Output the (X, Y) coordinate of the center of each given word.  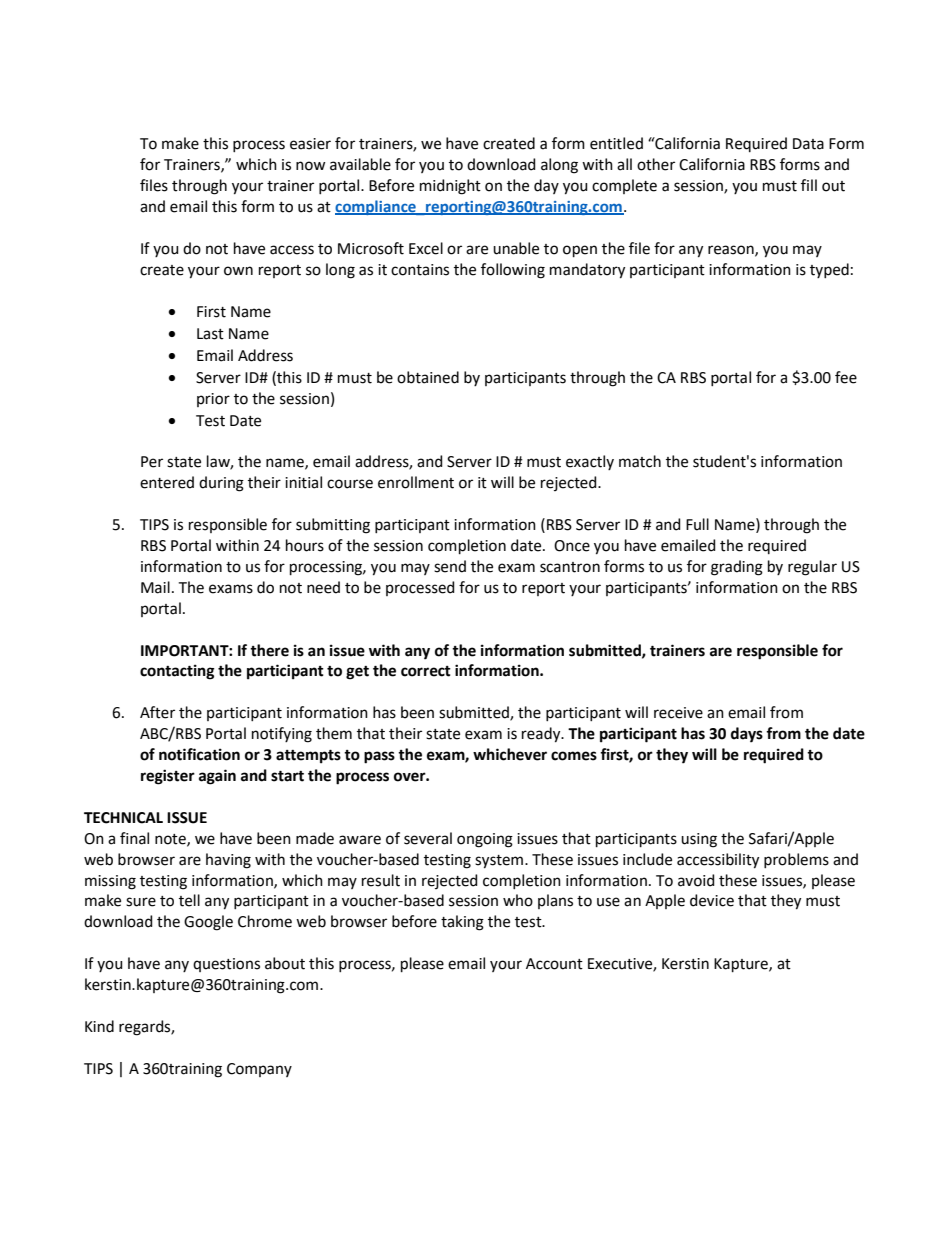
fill (809, 185)
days (747, 735)
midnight (450, 187)
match (640, 461)
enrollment (416, 482)
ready (542, 735)
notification (199, 754)
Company (259, 1070)
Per (152, 462)
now (311, 166)
